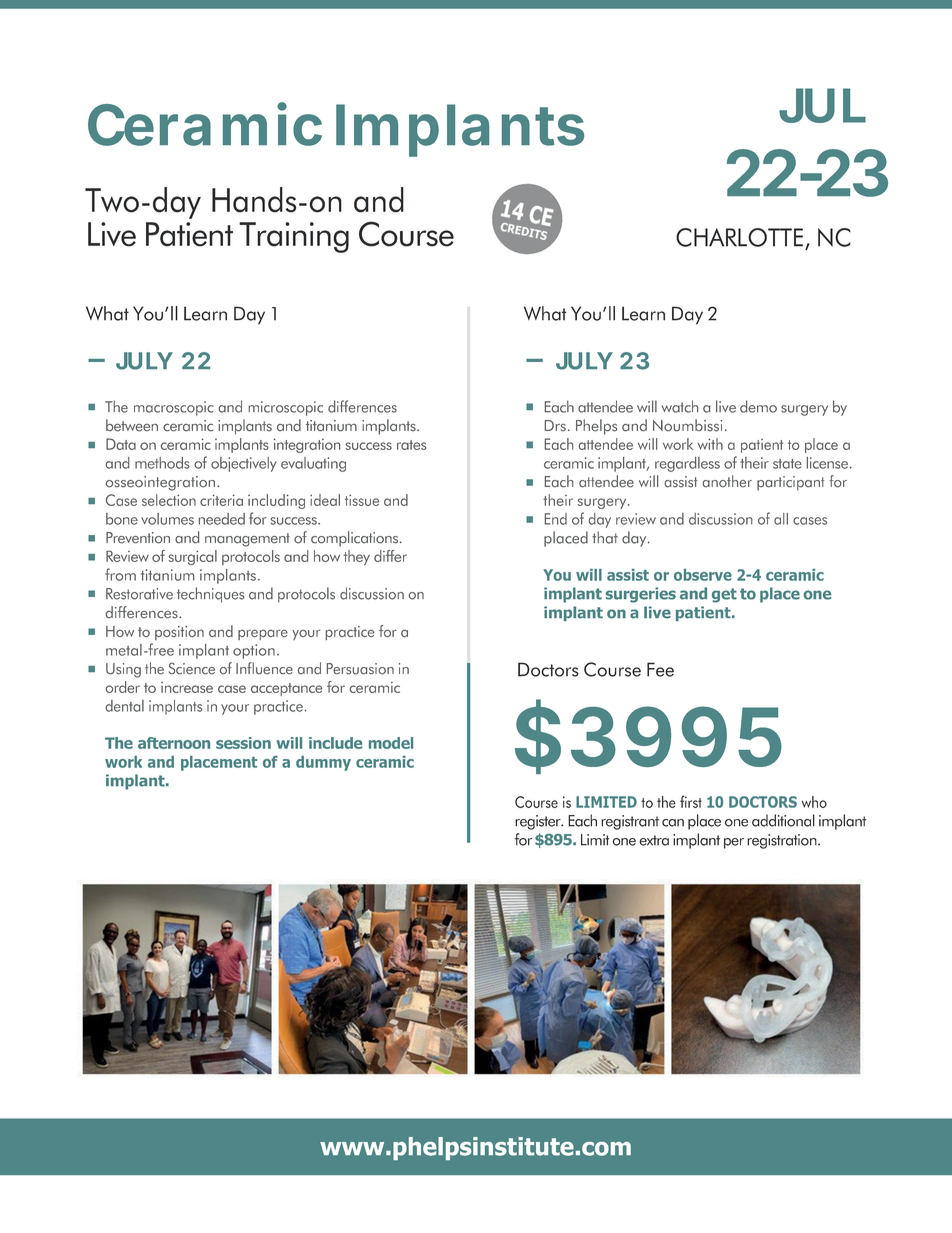  What do you see at coordinates (173, 408) in the screenshot?
I see `macroscopic` at bounding box center [173, 408].
